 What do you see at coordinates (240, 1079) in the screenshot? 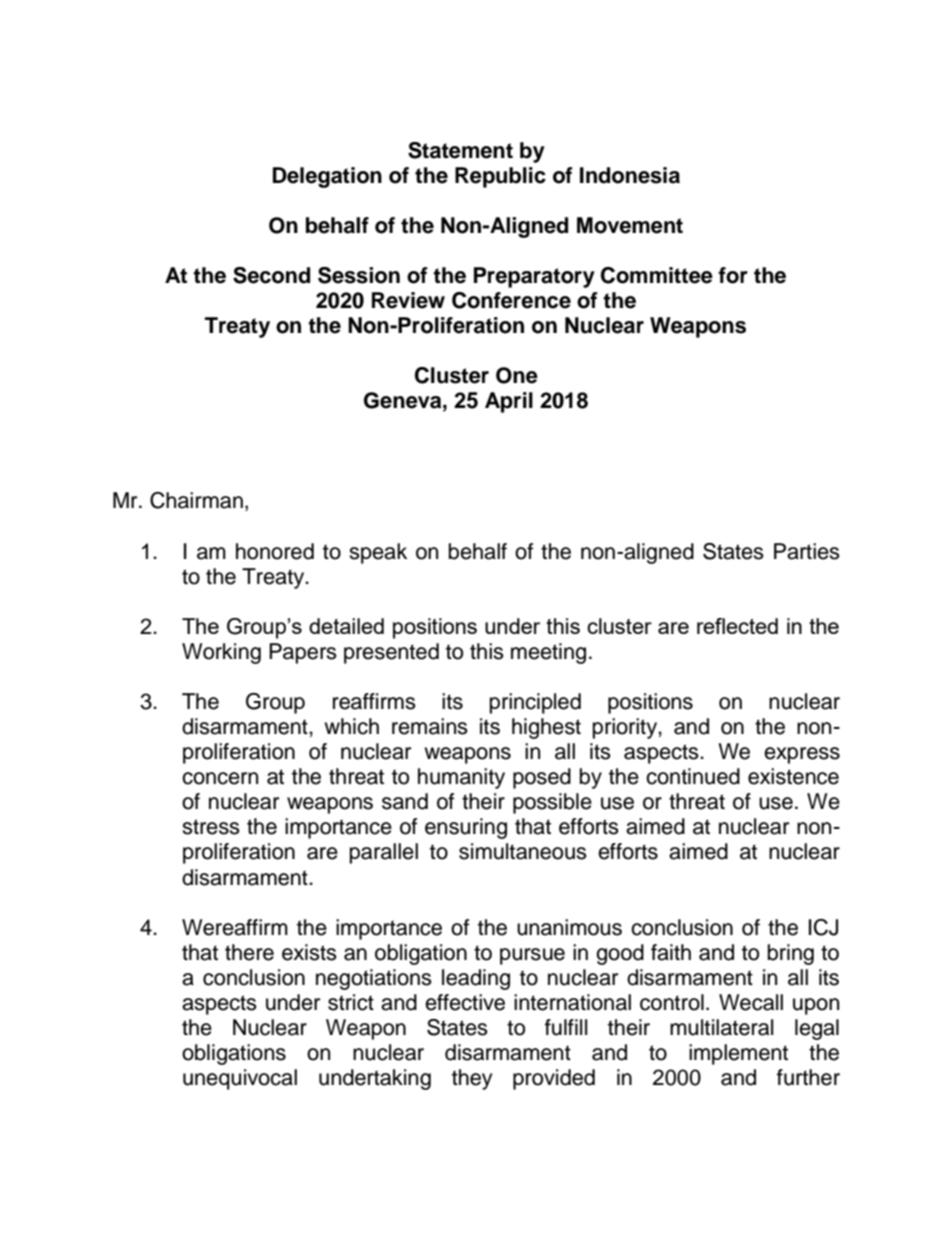
I see `unequivocal` at bounding box center [240, 1079].
